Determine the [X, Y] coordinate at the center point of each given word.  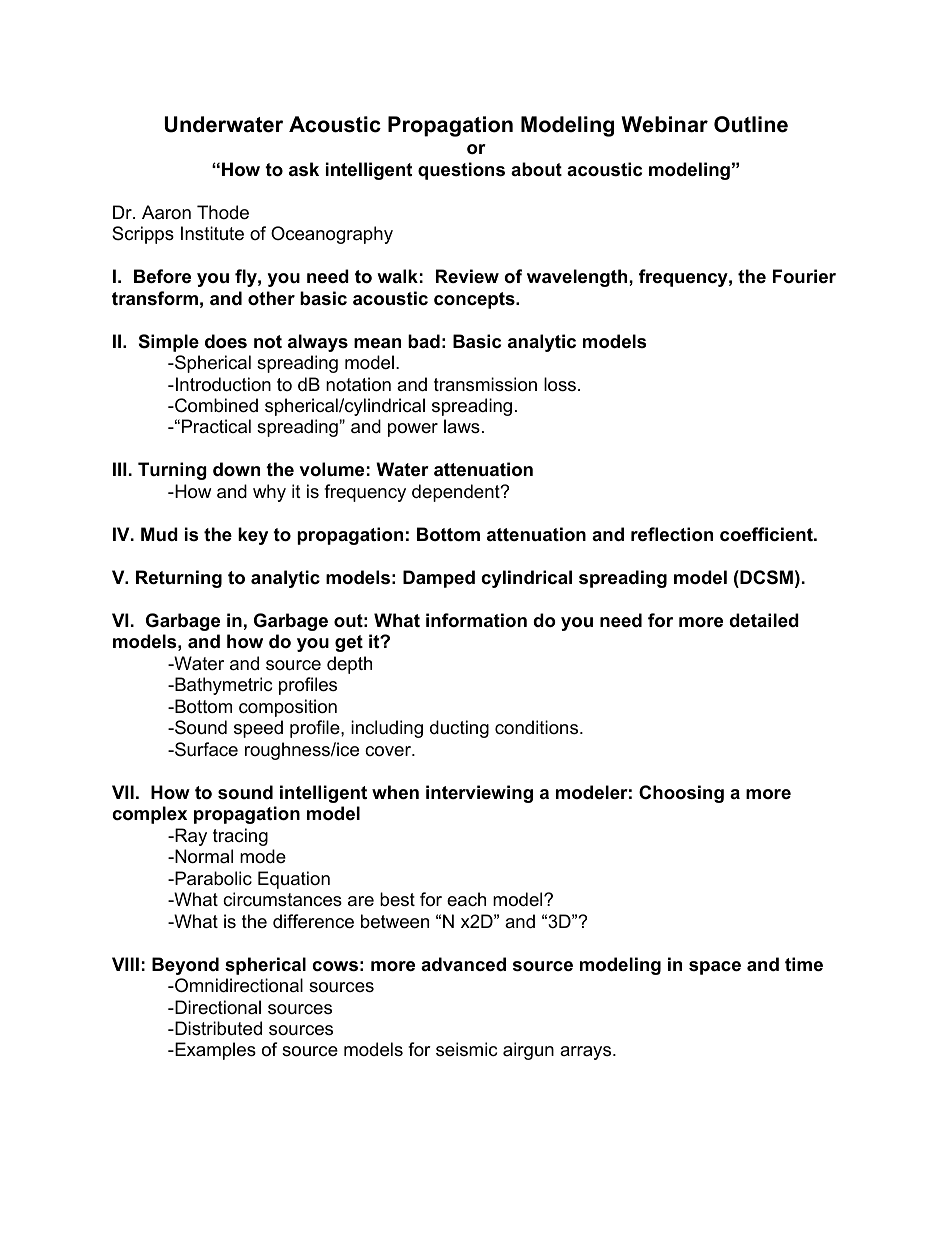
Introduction [223, 384]
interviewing [479, 794]
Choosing [681, 794]
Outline [751, 124]
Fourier [804, 276]
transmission [485, 384]
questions [461, 171]
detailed [764, 620]
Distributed [217, 1028]
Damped [439, 579]
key [253, 536]
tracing [240, 837]
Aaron [166, 212]
